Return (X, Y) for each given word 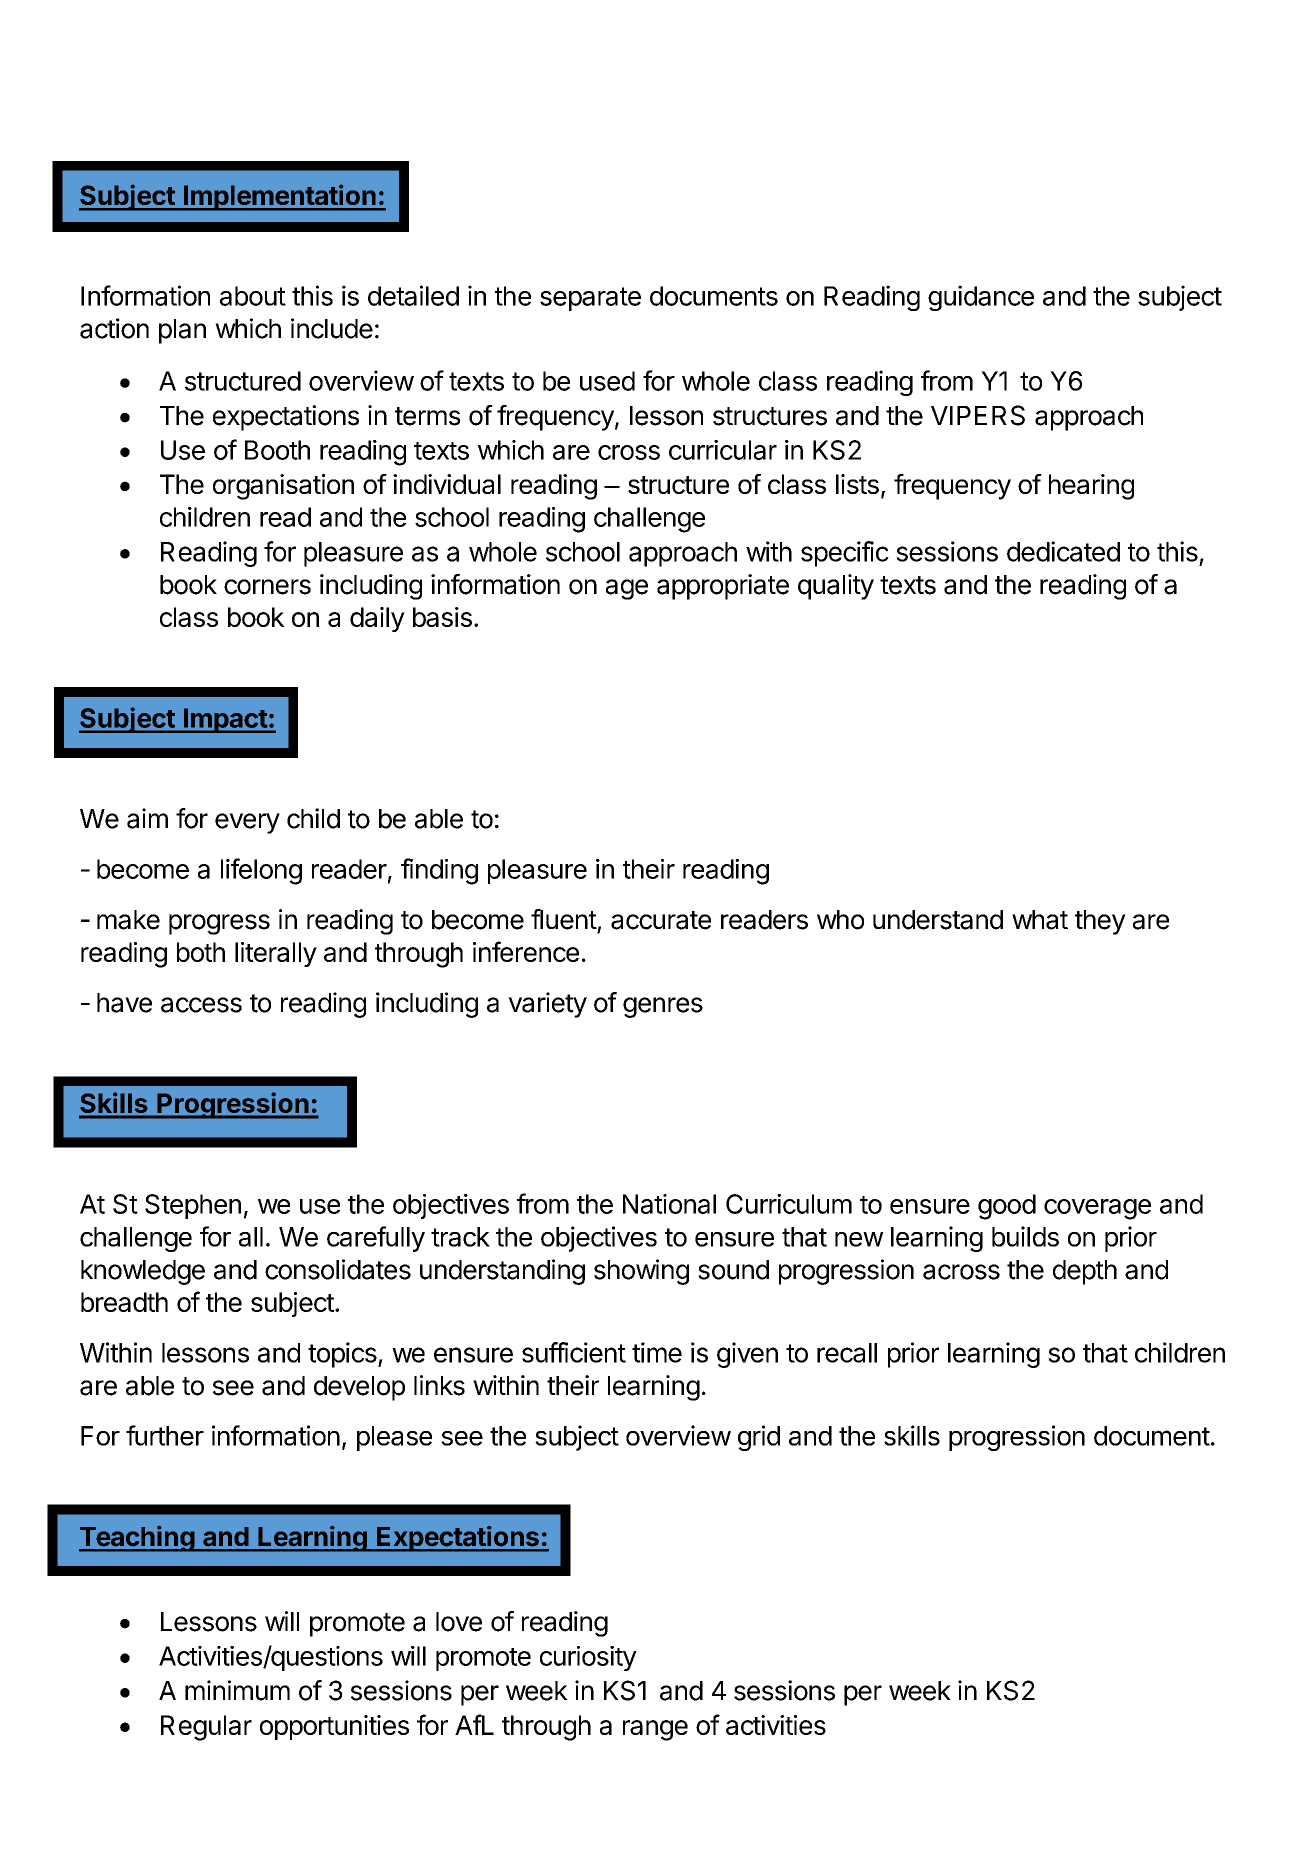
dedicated (1063, 551)
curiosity (588, 1658)
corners (267, 587)
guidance (981, 298)
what (1040, 920)
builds (1025, 1236)
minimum (237, 1690)
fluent (564, 919)
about (253, 296)
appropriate (723, 587)
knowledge (143, 1272)
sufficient (574, 1352)
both (201, 952)
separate (590, 299)
